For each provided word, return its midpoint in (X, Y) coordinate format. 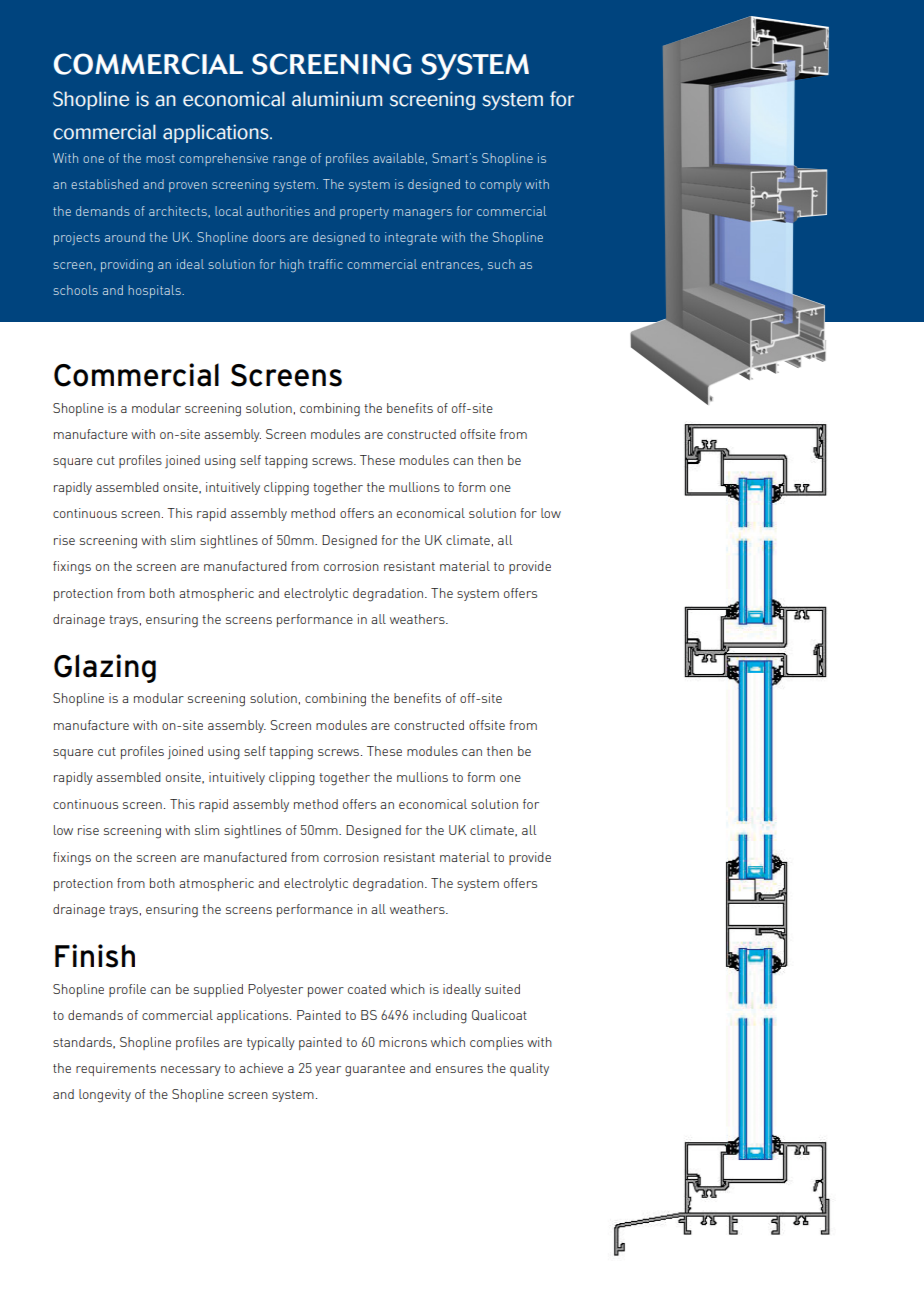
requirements (116, 1069)
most (160, 158)
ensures (459, 1069)
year (328, 1071)
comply (500, 185)
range (289, 161)
